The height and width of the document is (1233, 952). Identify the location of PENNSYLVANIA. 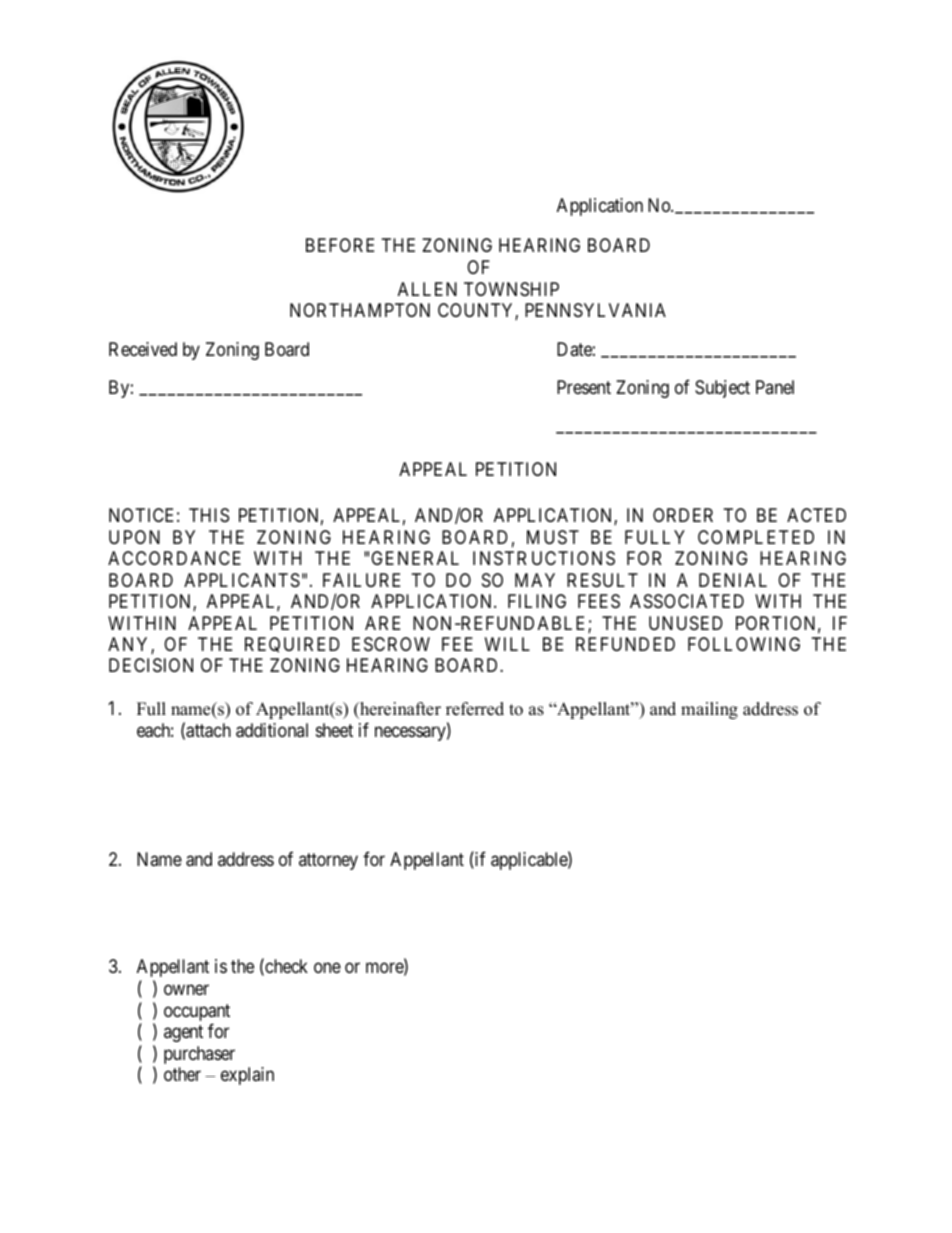
(595, 310).
